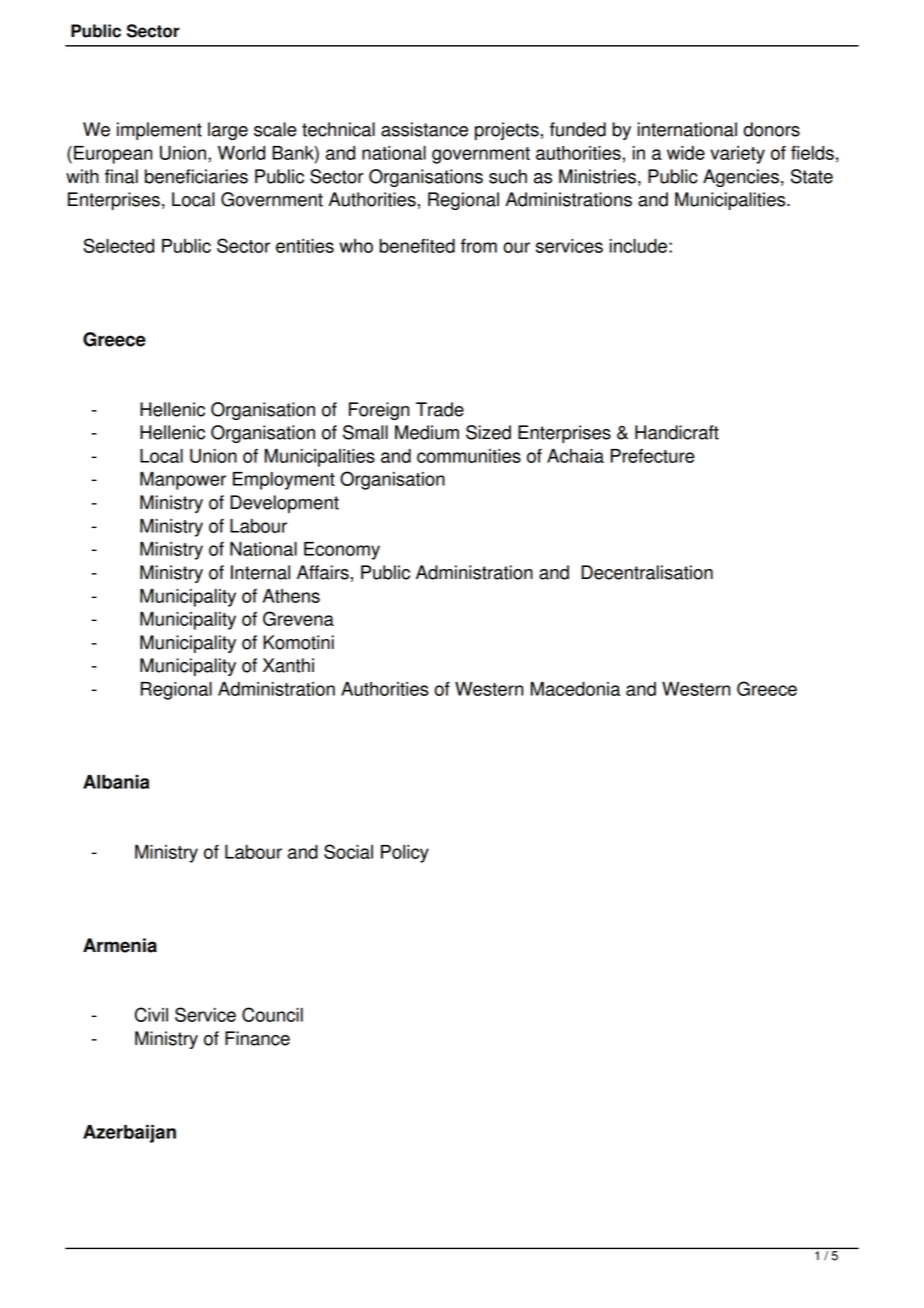 Image resolution: width=924 pixels, height=1308 pixels. Describe the element at coordinates (257, 1038) in the page. I see `Finance` at that location.
